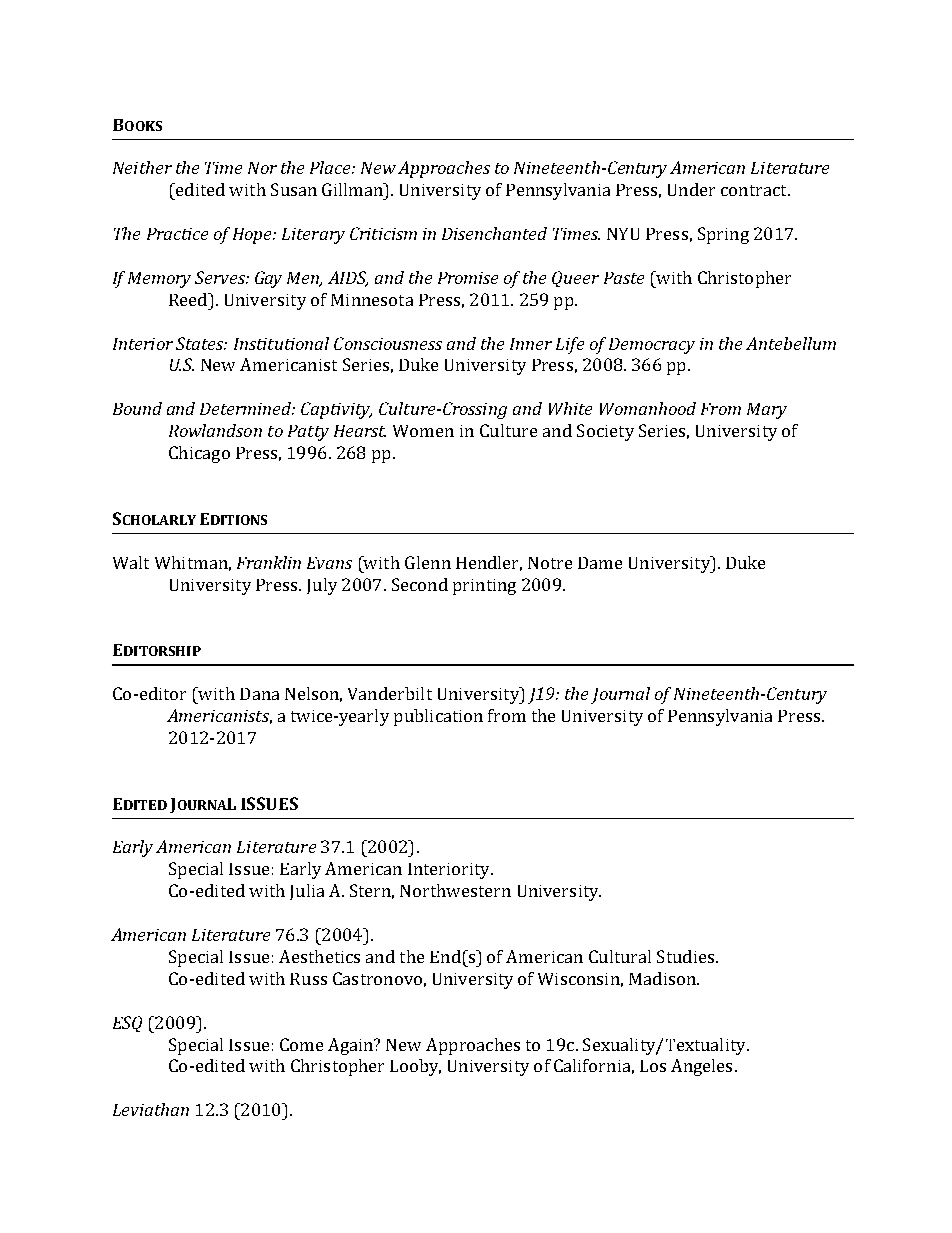 The width and height of the screenshot is (952, 1233). What do you see at coordinates (484, 587) in the screenshot?
I see `printing` at bounding box center [484, 587].
